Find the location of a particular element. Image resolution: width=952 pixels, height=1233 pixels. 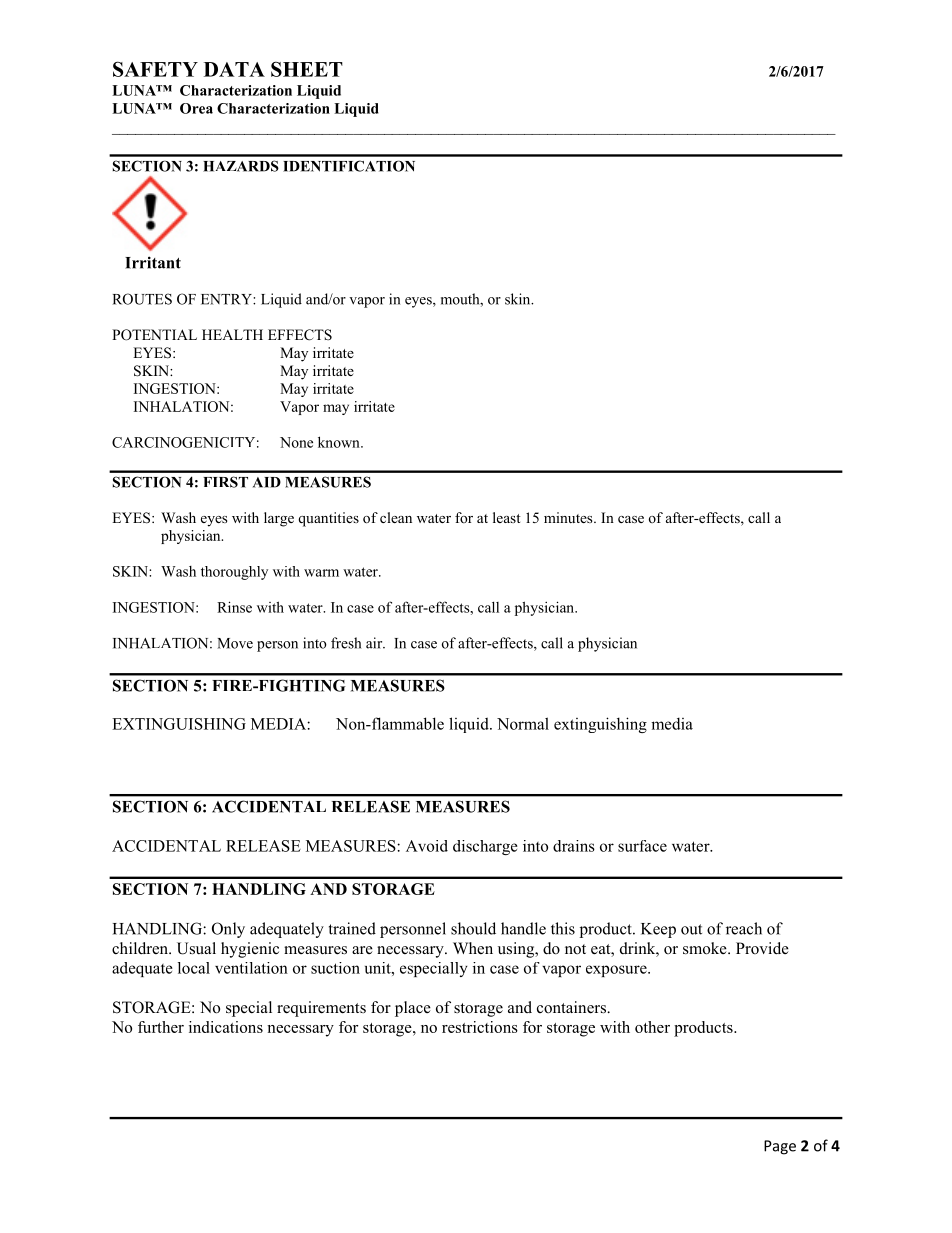

SHEET is located at coordinates (307, 69).
